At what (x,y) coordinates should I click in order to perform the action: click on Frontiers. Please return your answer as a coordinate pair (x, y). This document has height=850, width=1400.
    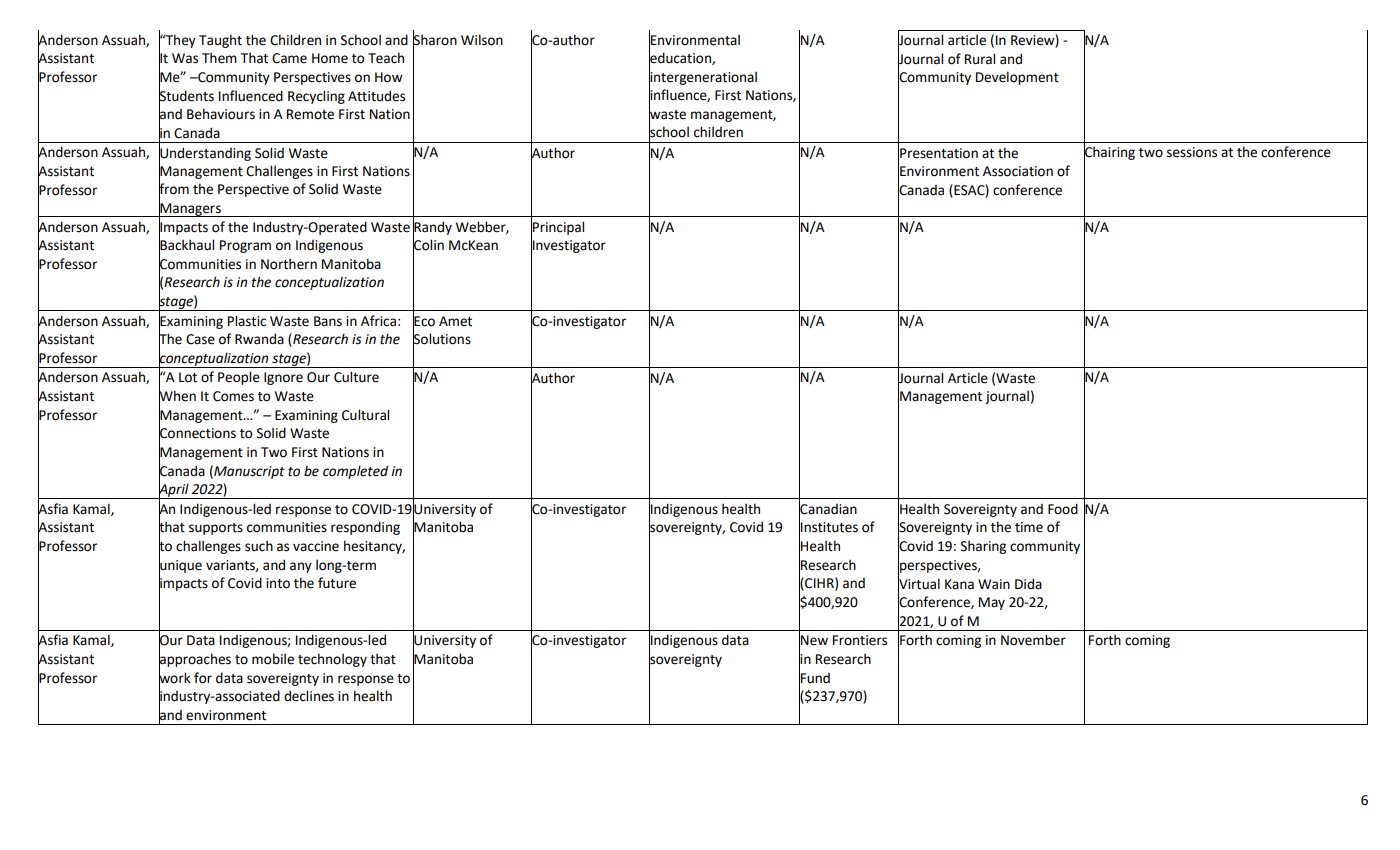
    Looking at the image, I should click on (860, 640).
